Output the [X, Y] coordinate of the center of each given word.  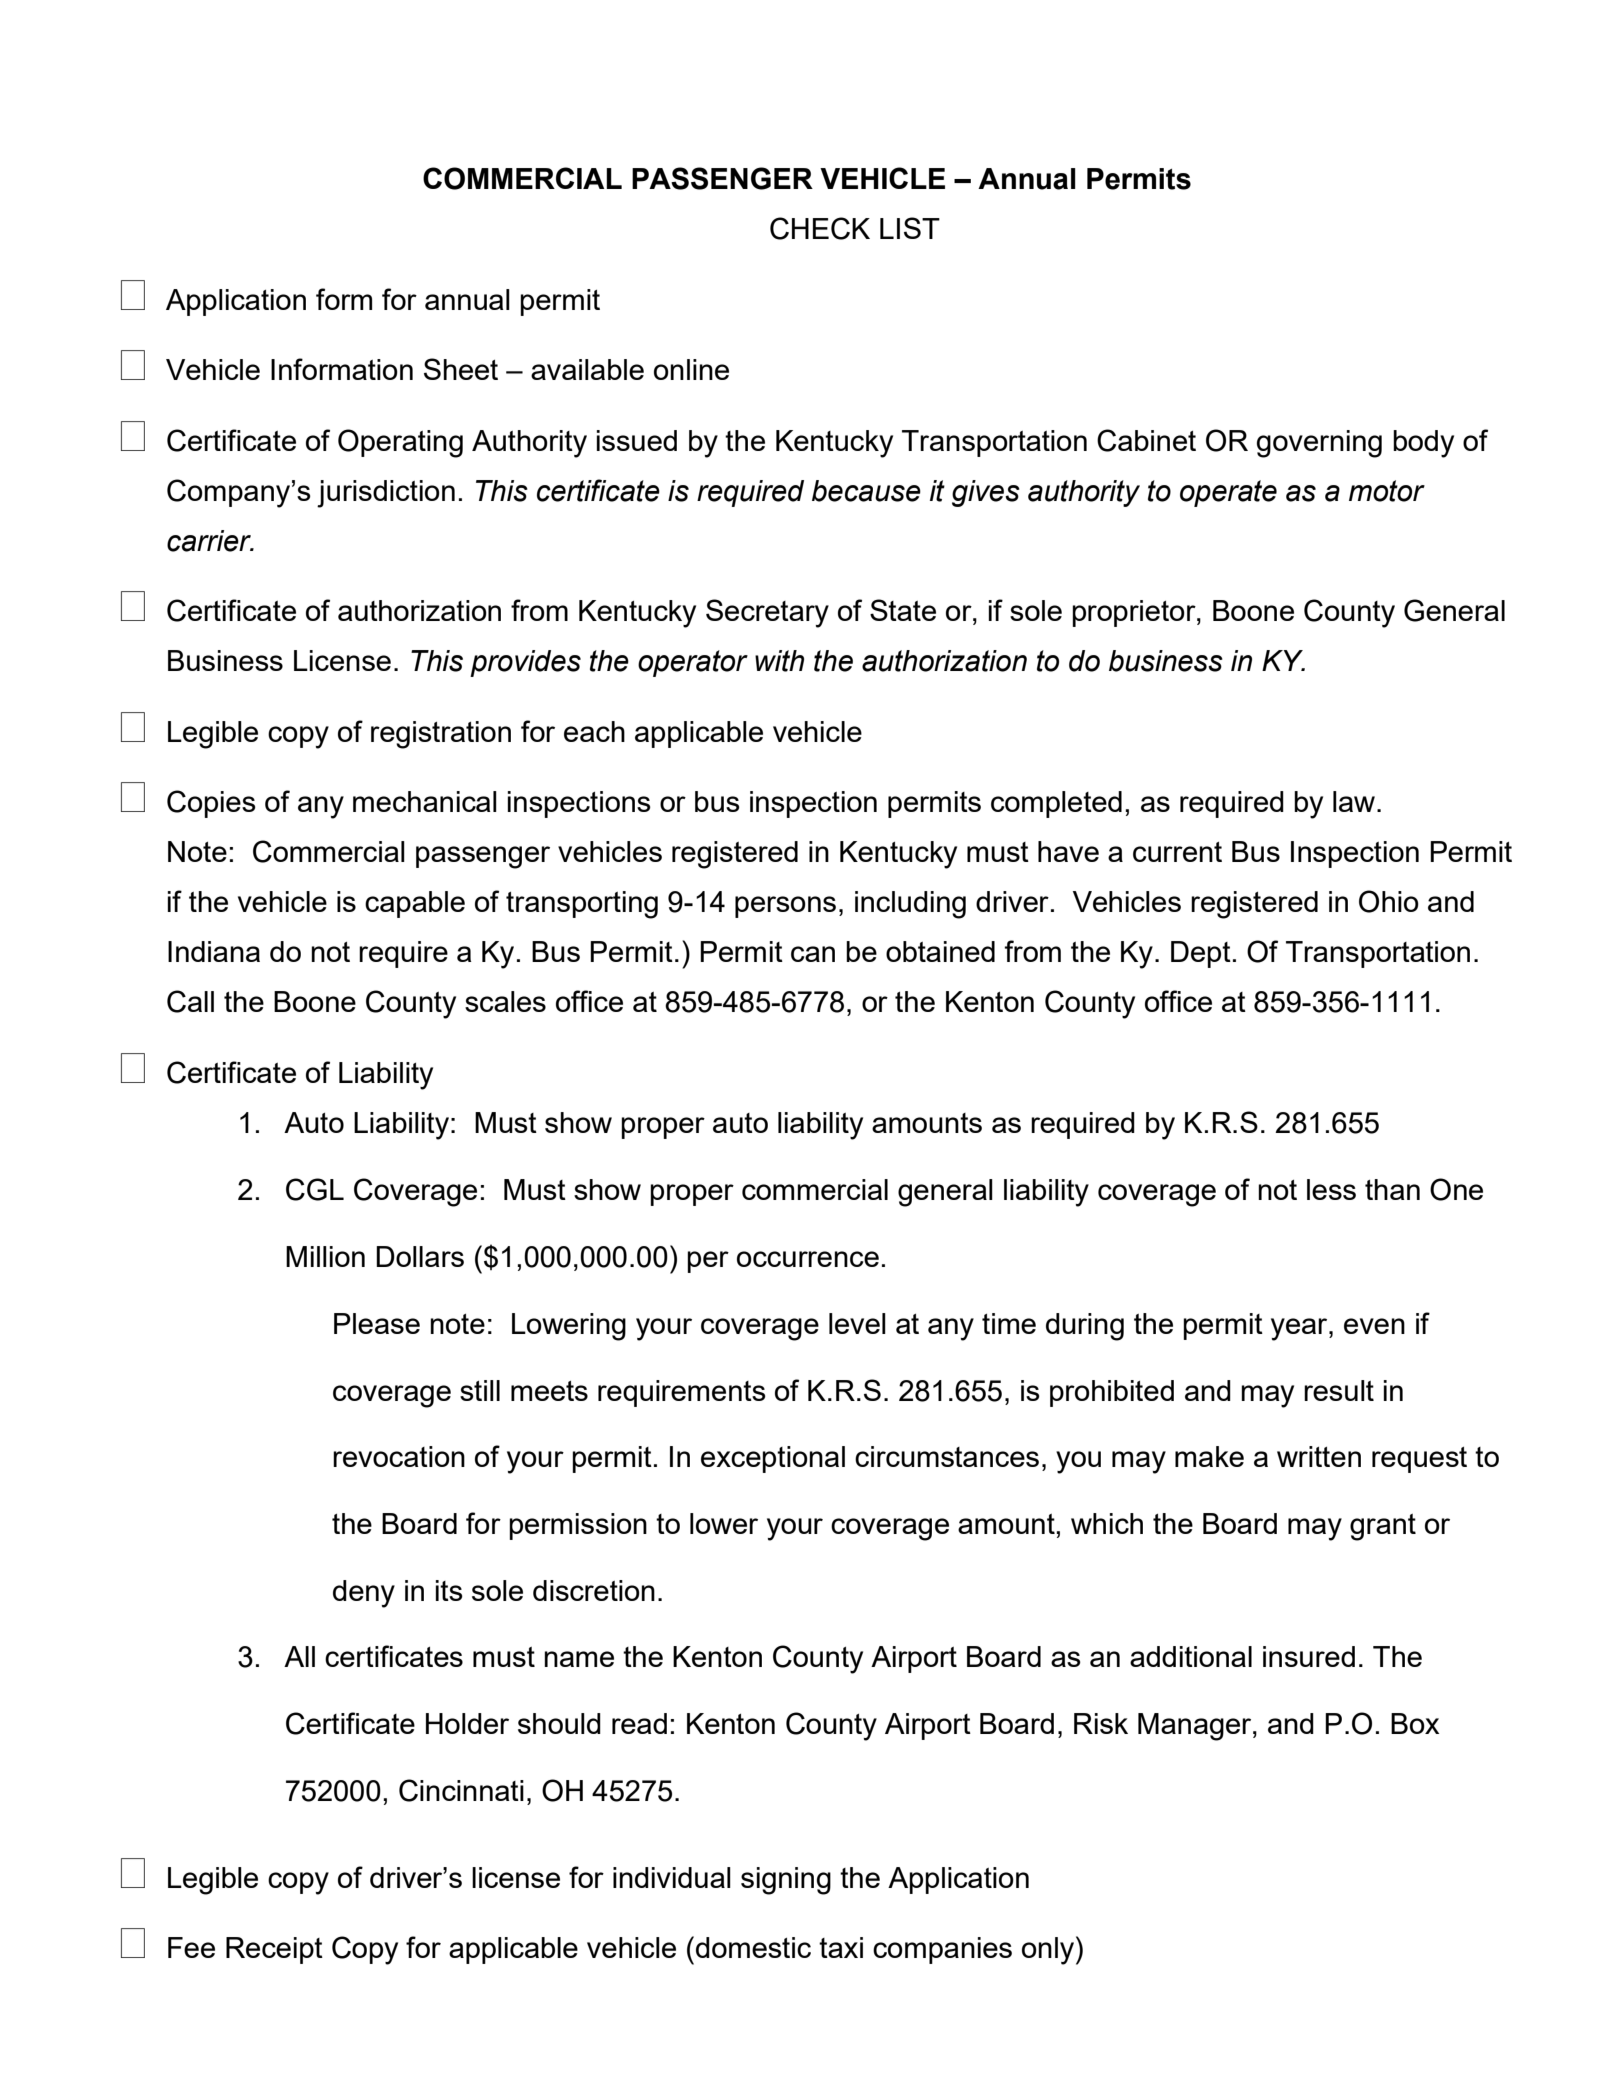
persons [785, 907]
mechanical [425, 801]
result [1339, 1390]
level [857, 1323]
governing [1319, 444]
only [1048, 1951]
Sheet [461, 369]
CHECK [820, 228]
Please [377, 1323]
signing [786, 1881]
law [1355, 801]
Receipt [274, 1950]
